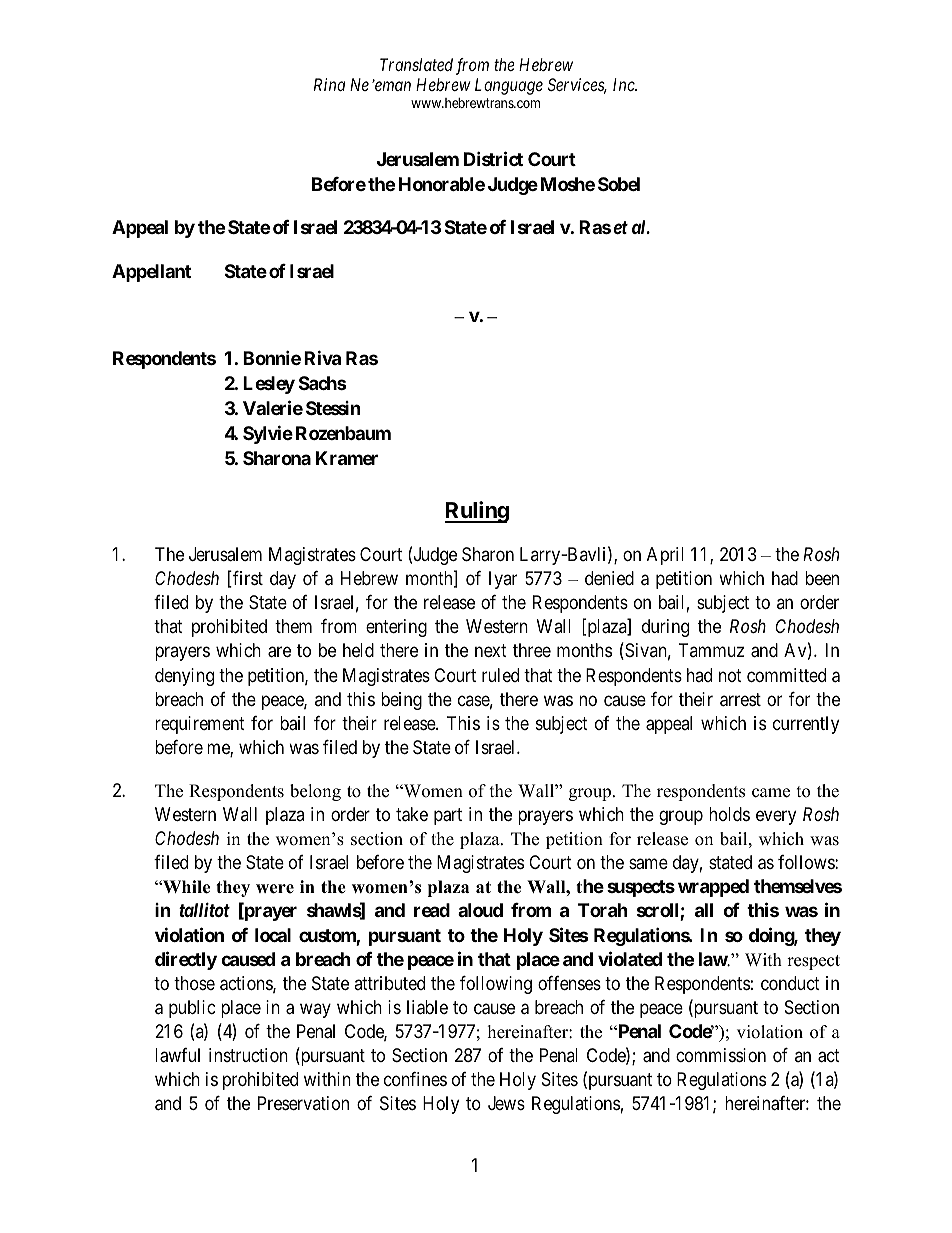  What do you see at coordinates (248, 1055) in the screenshot?
I see `instruction` at bounding box center [248, 1055].
